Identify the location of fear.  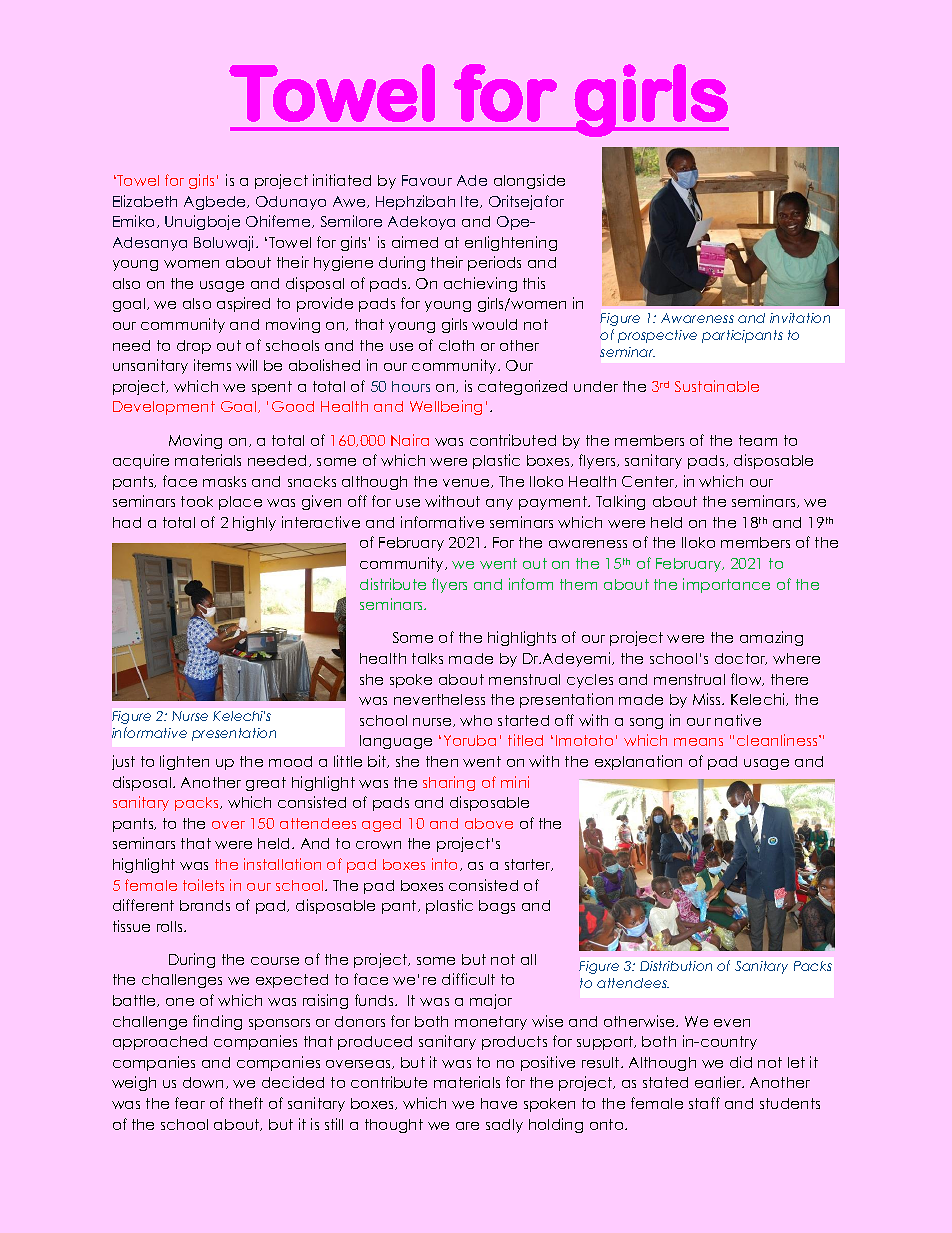
(190, 1103).
